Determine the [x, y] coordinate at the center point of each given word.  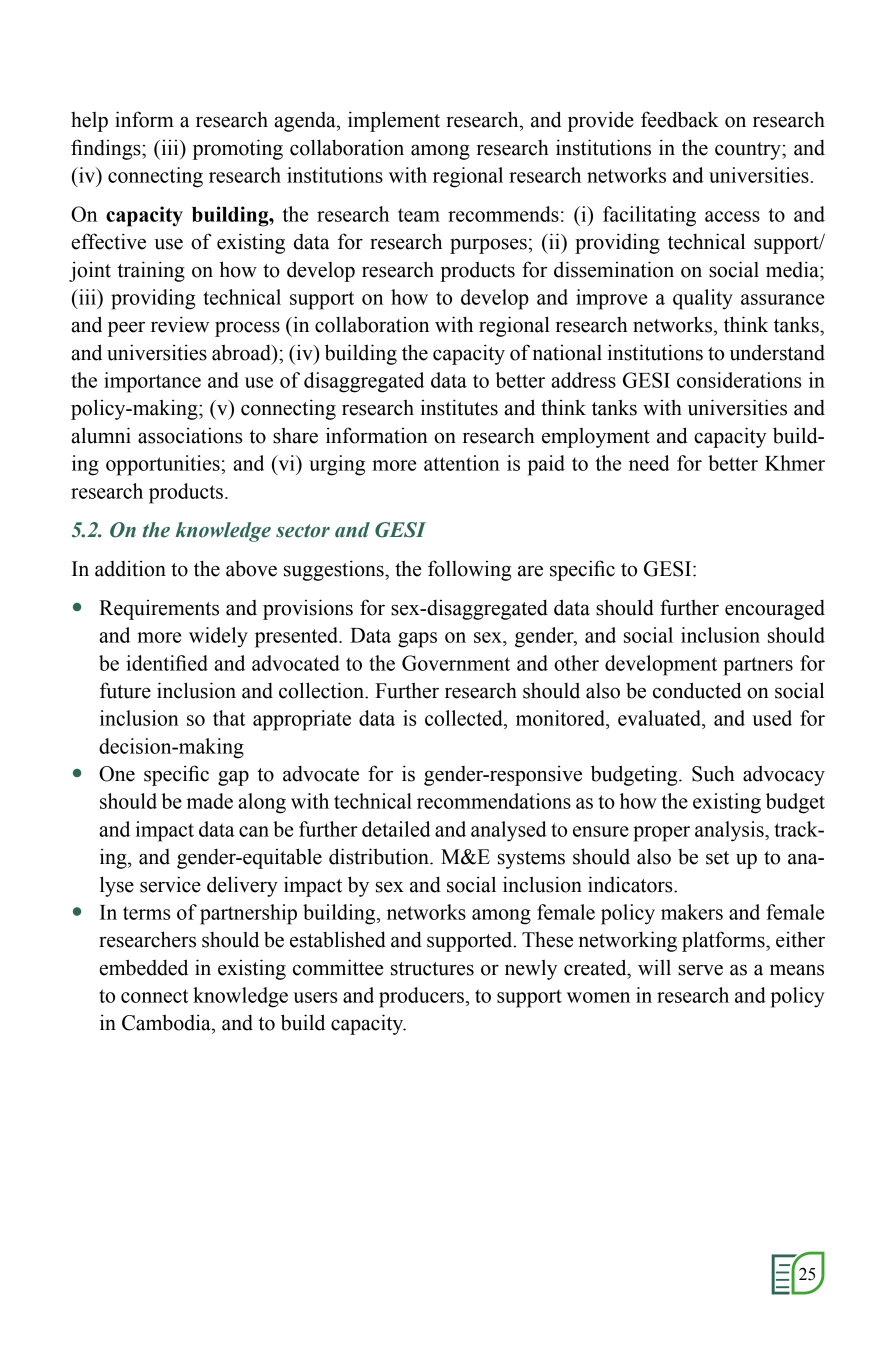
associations [190, 435]
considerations [739, 380]
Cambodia [167, 1022]
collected [465, 718]
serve [700, 970]
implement [394, 121]
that [229, 718]
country [749, 151]
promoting [238, 149]
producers [421, 997]
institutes [459, 407]
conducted [697, 690]
